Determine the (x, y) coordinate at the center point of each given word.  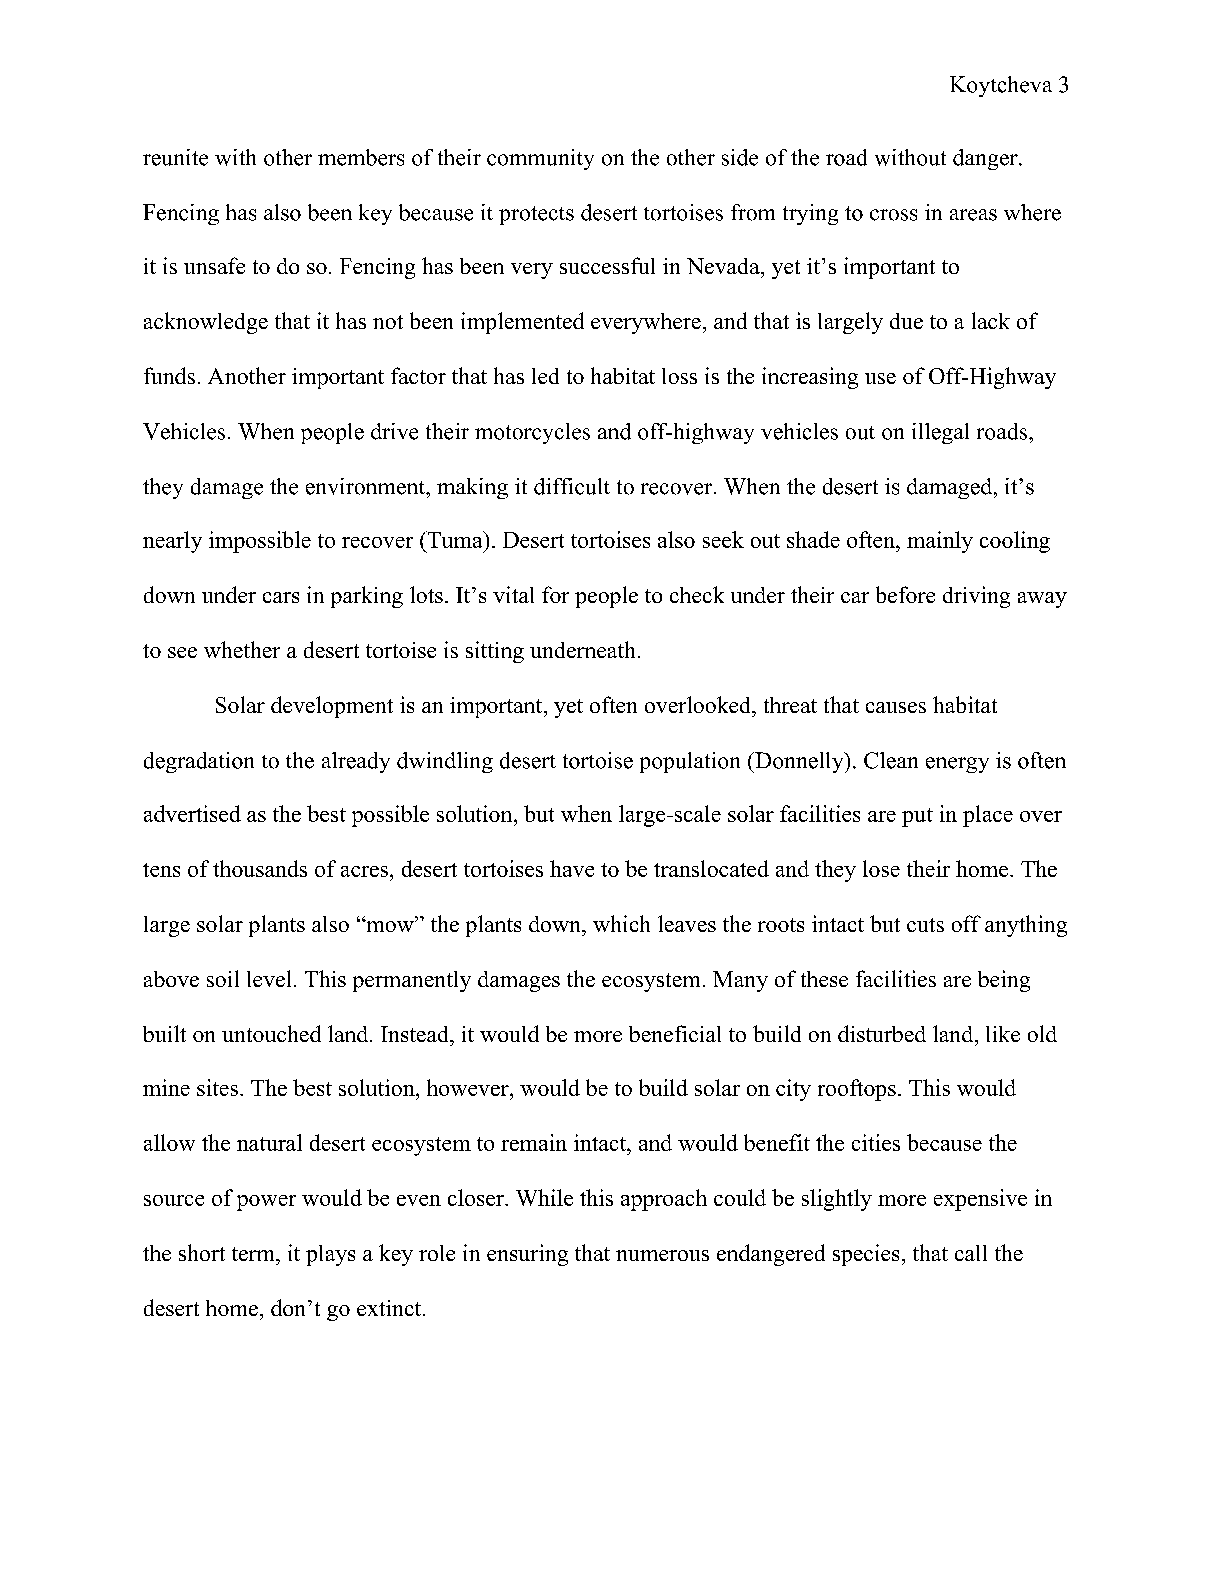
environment (366, 486)
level (269, 978)
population (690, 762)
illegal (940, 433)
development (332, 707)
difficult (572, 486)
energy (957, 765)
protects (536, 215)
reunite (175, 157)
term (254, 1254)
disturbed (882, 1033)
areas (973, 215)
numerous (662, 1255)
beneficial (675, 1033)
